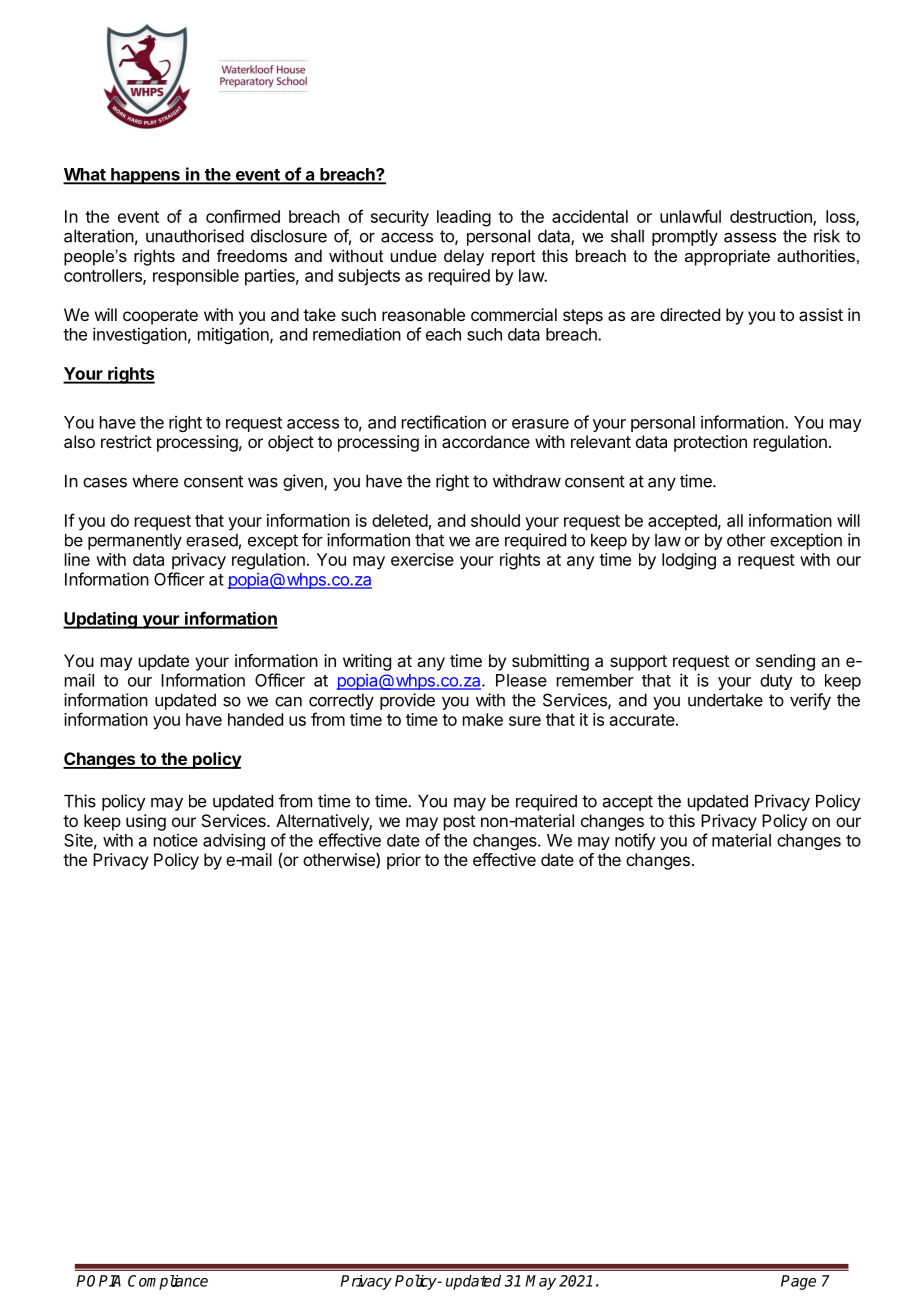  I want to click on Page, so click(798, 1282).
